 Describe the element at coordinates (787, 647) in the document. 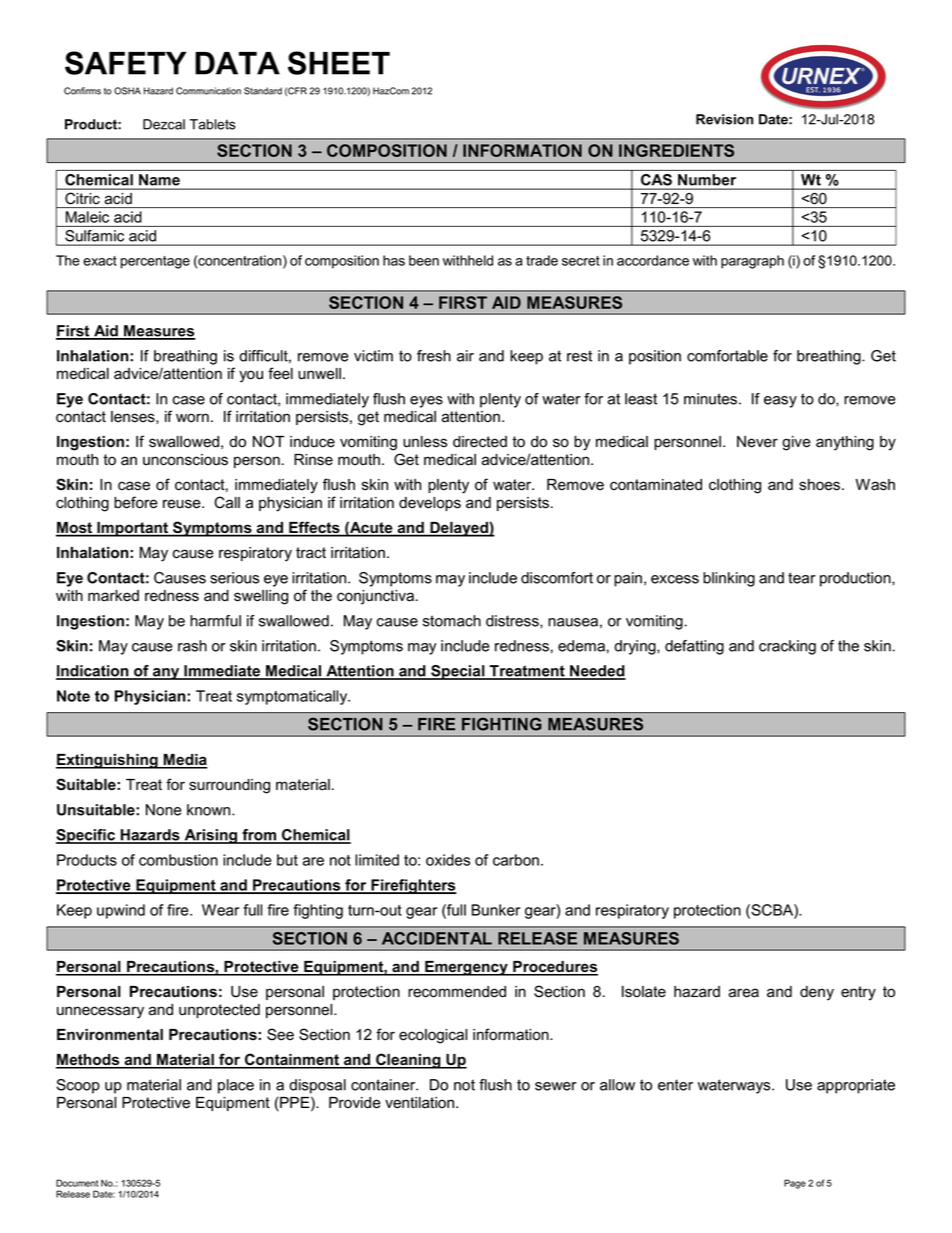

I see `cracking` at that location.
